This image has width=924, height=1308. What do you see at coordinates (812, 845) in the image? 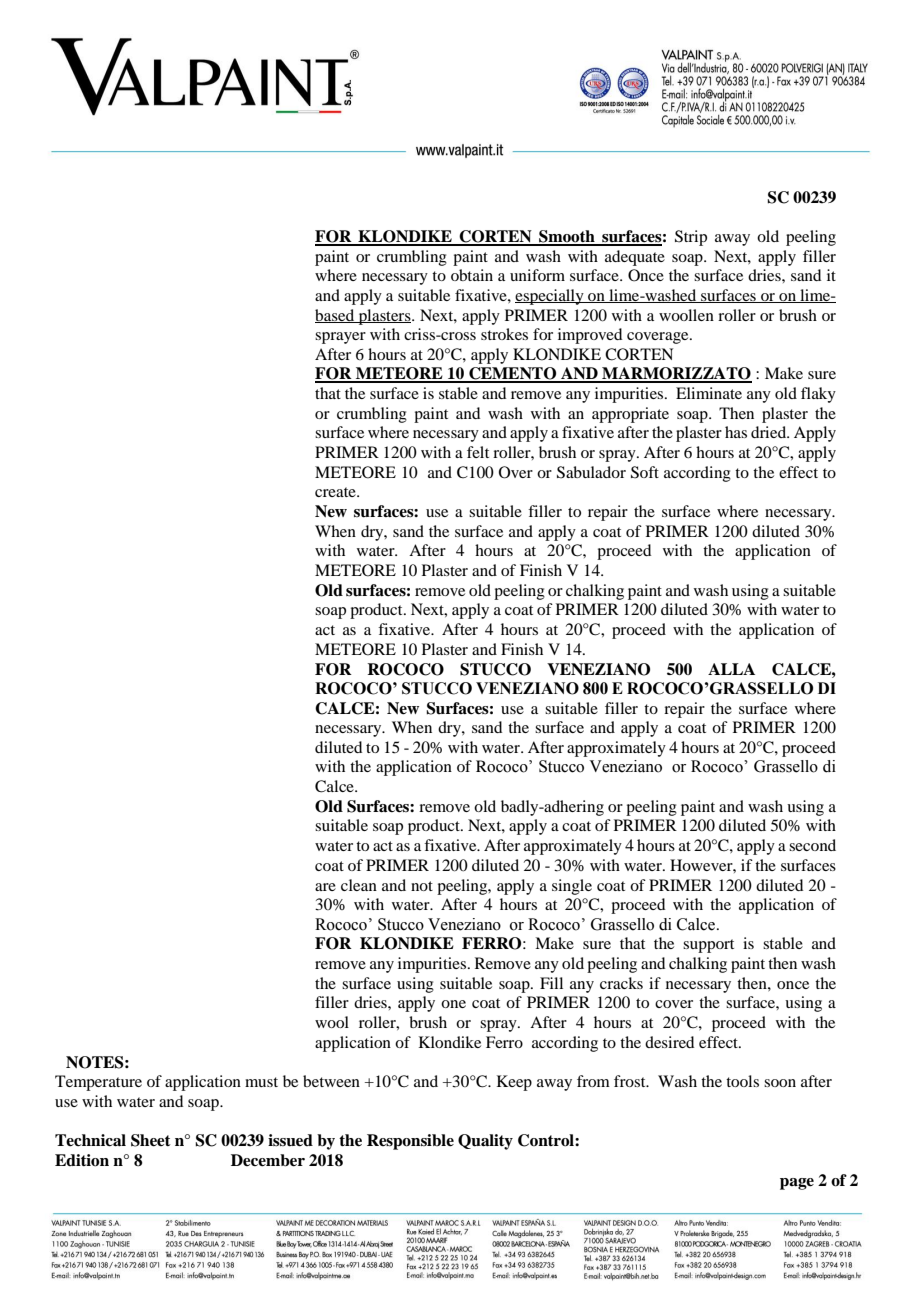
I see `second` at bounding box center [812, 845].
